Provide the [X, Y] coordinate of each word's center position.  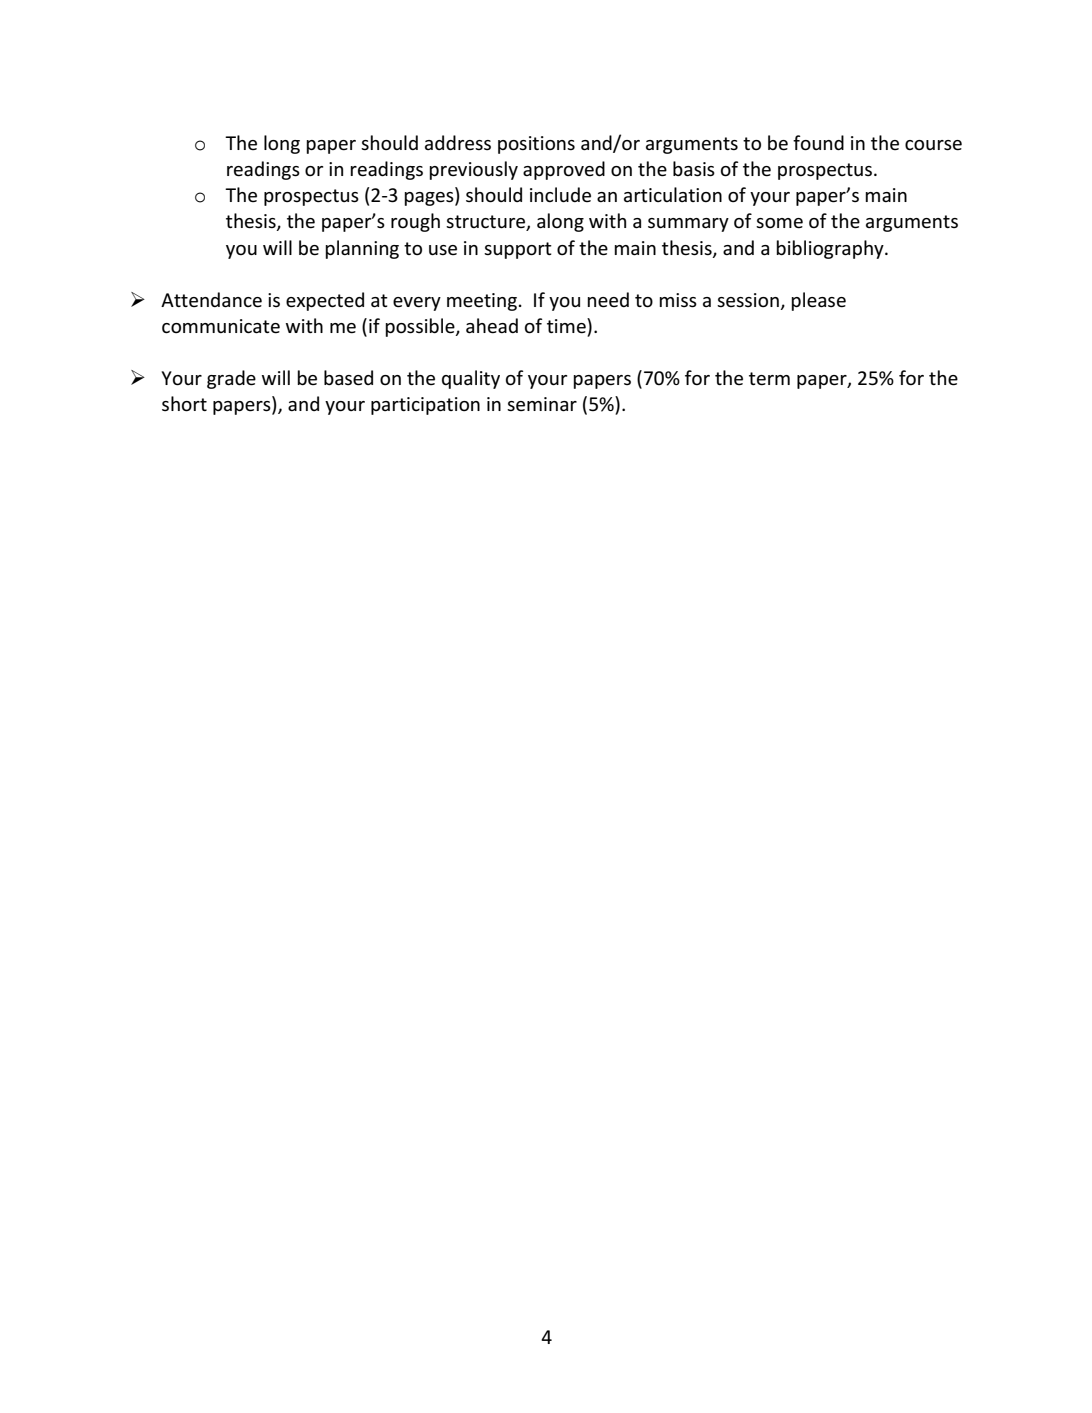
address [458, 143]
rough [415, 222]
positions [536, 145]
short [184, 404]
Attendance [211, 300]
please [818, 301]
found [818, 143]
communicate [221, 326]
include [560, 195]
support [518, 250]
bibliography [831, 249]
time [567, 327]
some [779, 223]
